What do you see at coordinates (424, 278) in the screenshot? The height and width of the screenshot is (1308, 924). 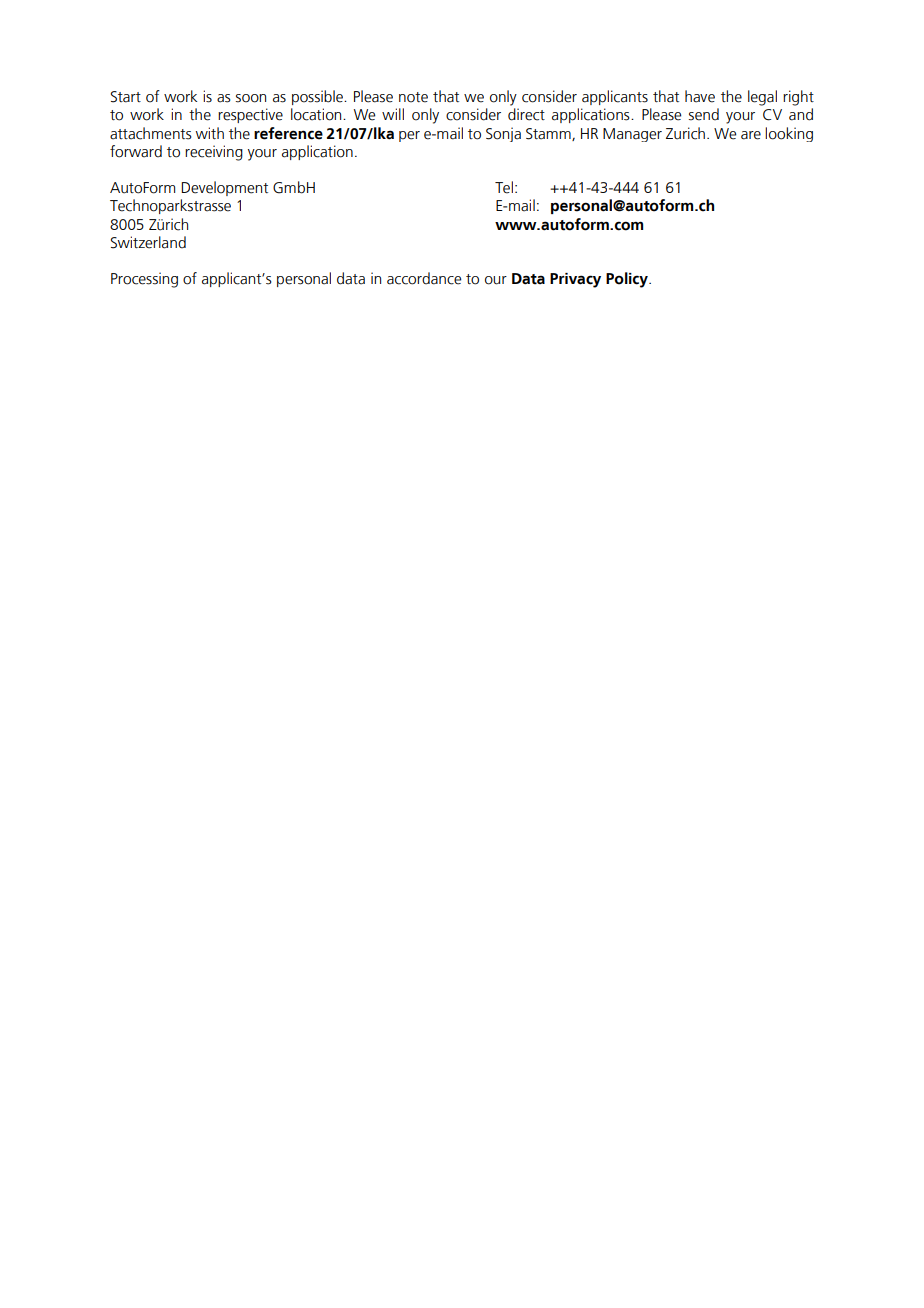 I see `accordance` at bounding box center [424, 278].
